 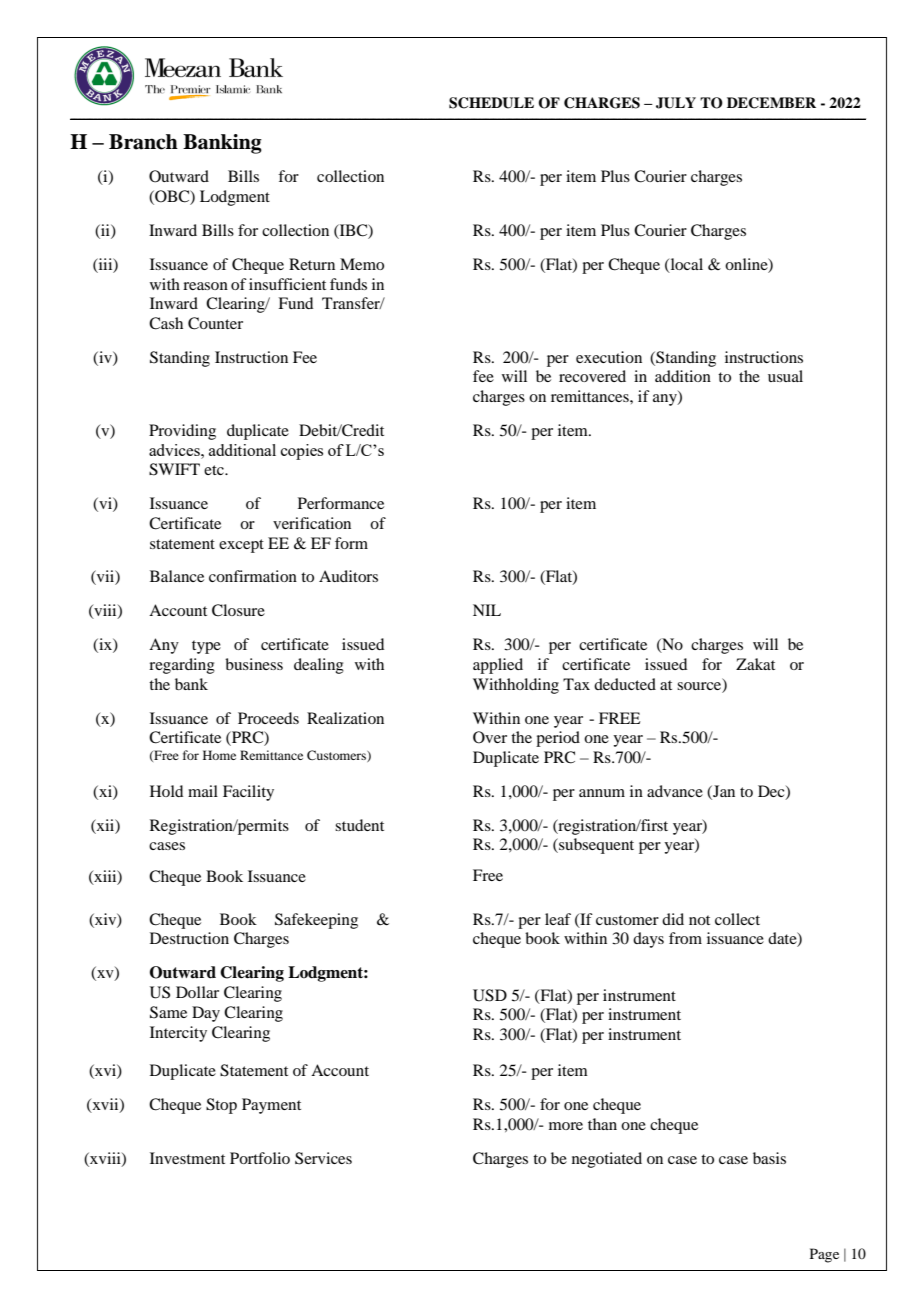 I want to click on NIL, so click(x=487, y=610).
